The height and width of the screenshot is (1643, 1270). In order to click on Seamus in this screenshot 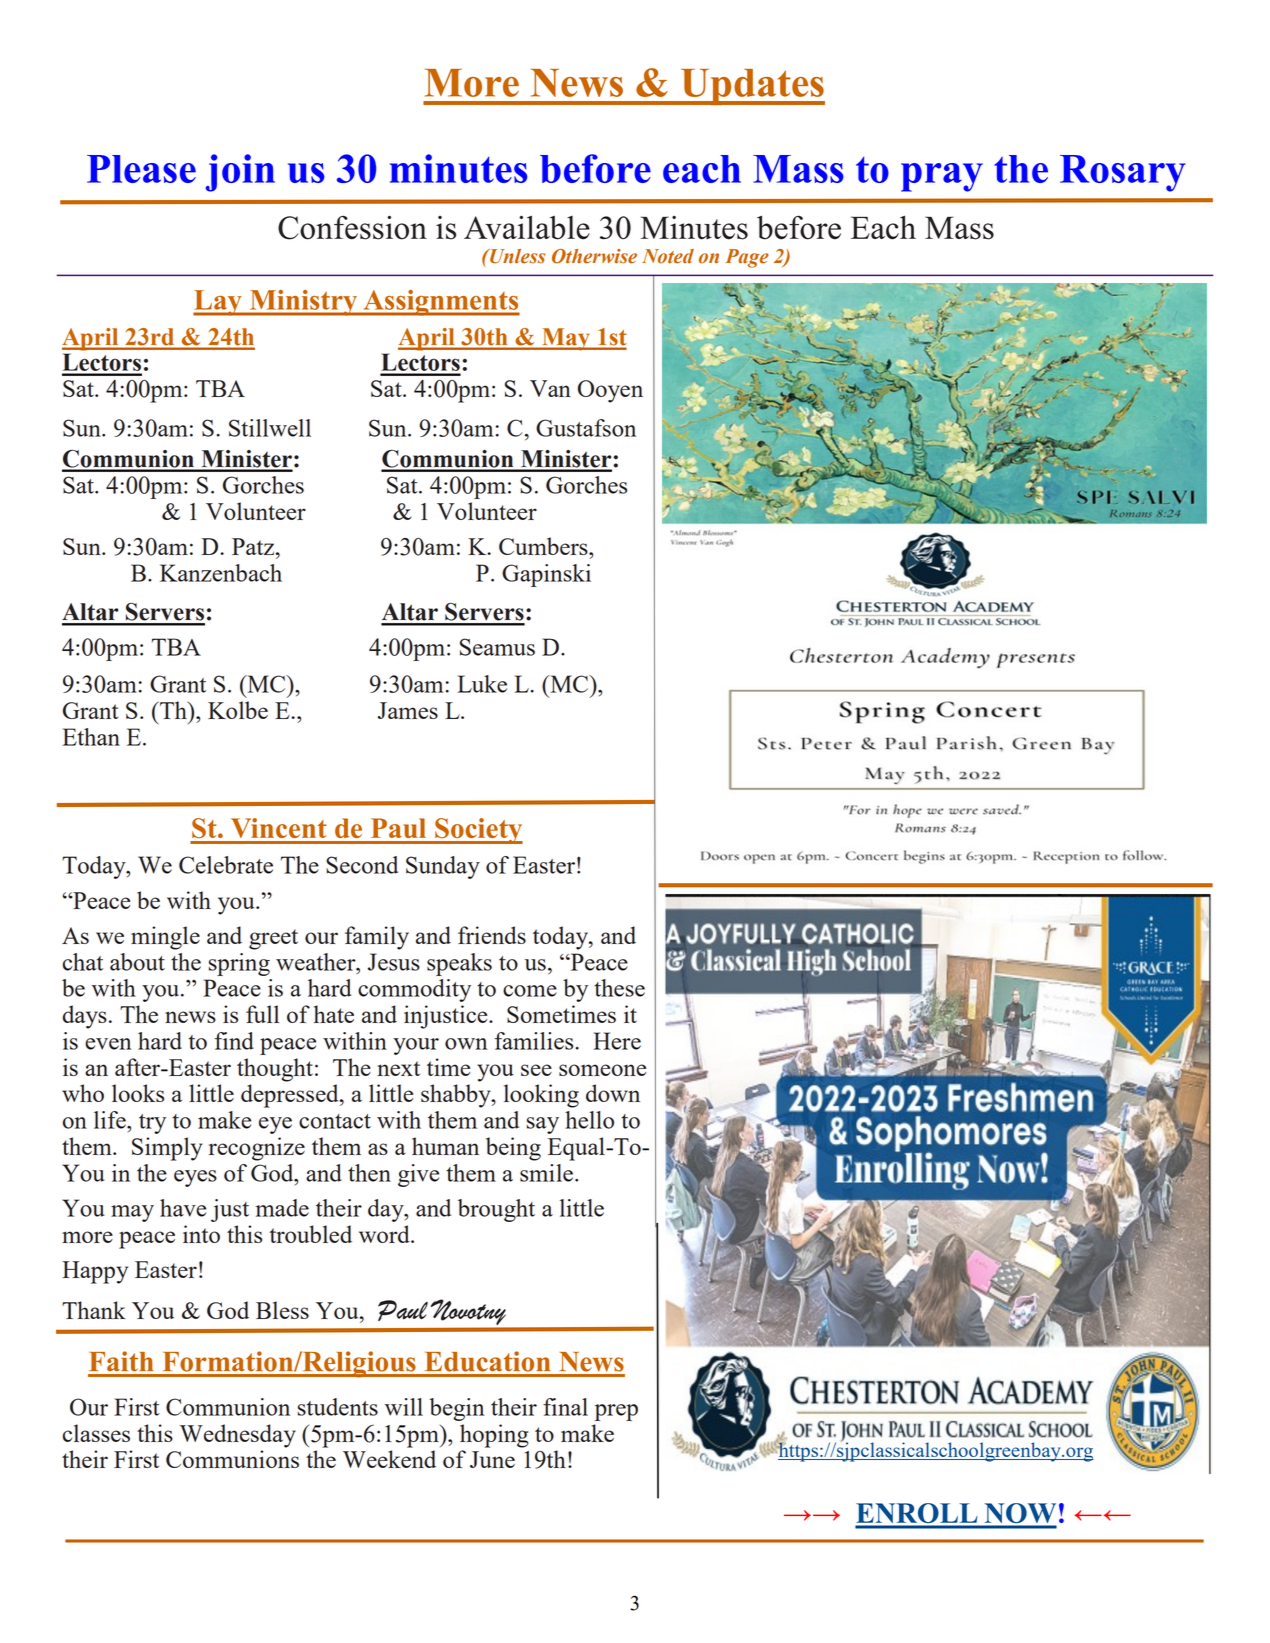, I will do `click(497, 647)`.
